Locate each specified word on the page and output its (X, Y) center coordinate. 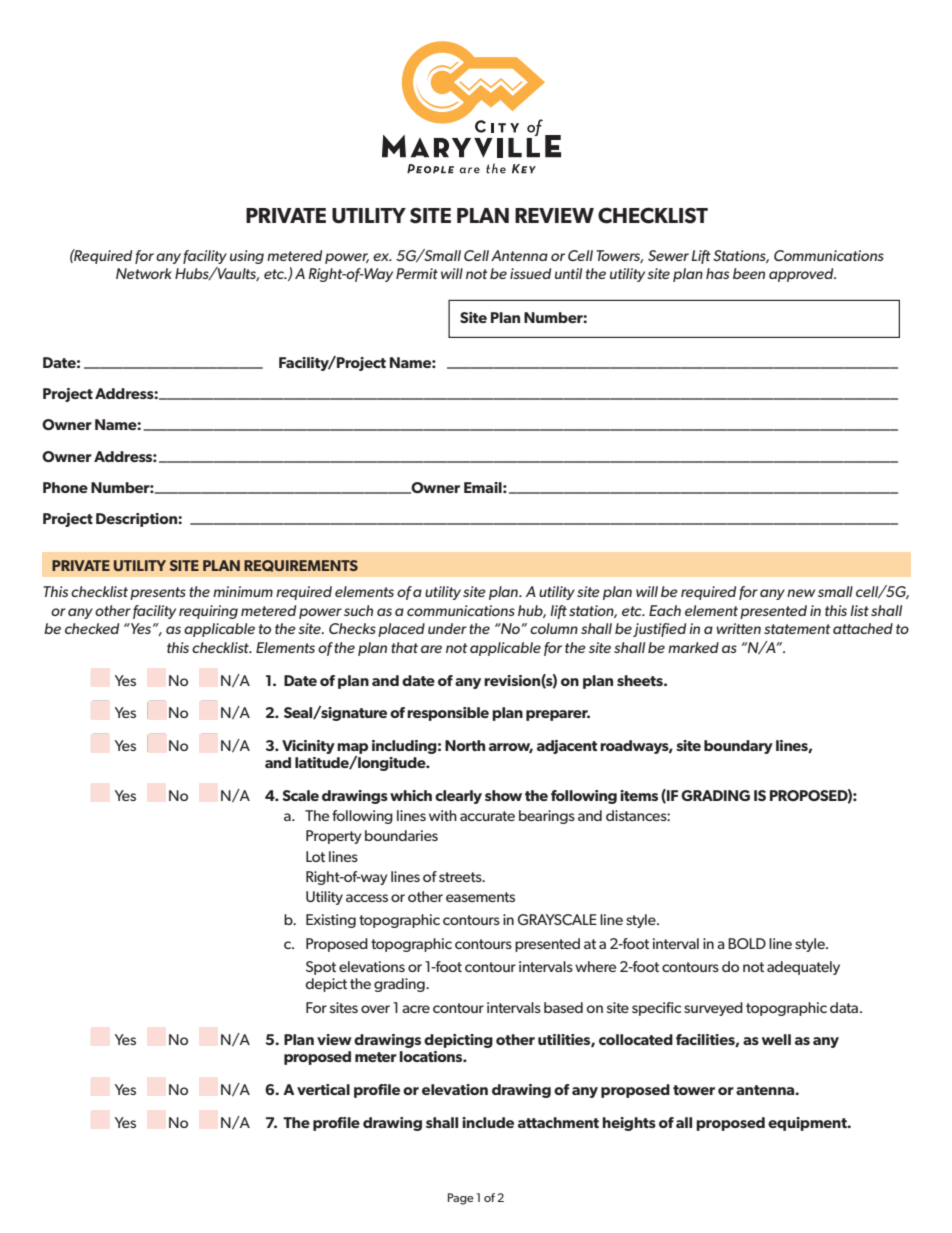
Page (461, 1199)
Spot (321, 968)
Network (144, 273)
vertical (323, 1089)
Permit (417, 273)
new (801, 593)
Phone (65, 487)
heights (629, 1124)
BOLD (747, 943)
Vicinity (308, 747)
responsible (448, 714)
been (749, 273)
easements (480, 897)
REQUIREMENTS (301, 566)
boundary (738, 747)
